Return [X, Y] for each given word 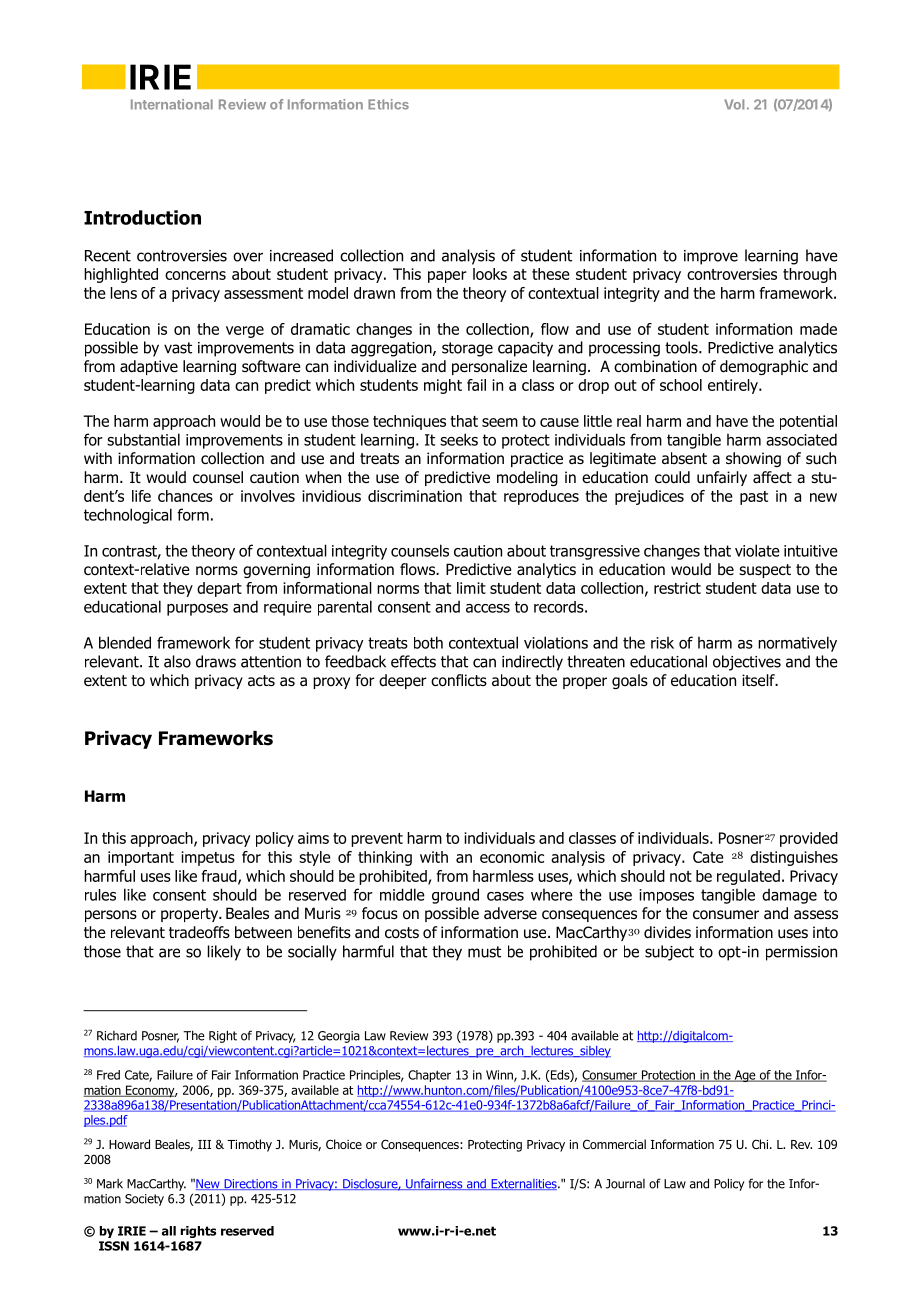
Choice [344, 1144]
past [754, 498]
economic [512, 857]
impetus [208, 858]
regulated [748, 877]
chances [185, 496]
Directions [251, 1184]
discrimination [415, 496]
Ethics [388, 104]
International [172, 104]
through [809, 275]
